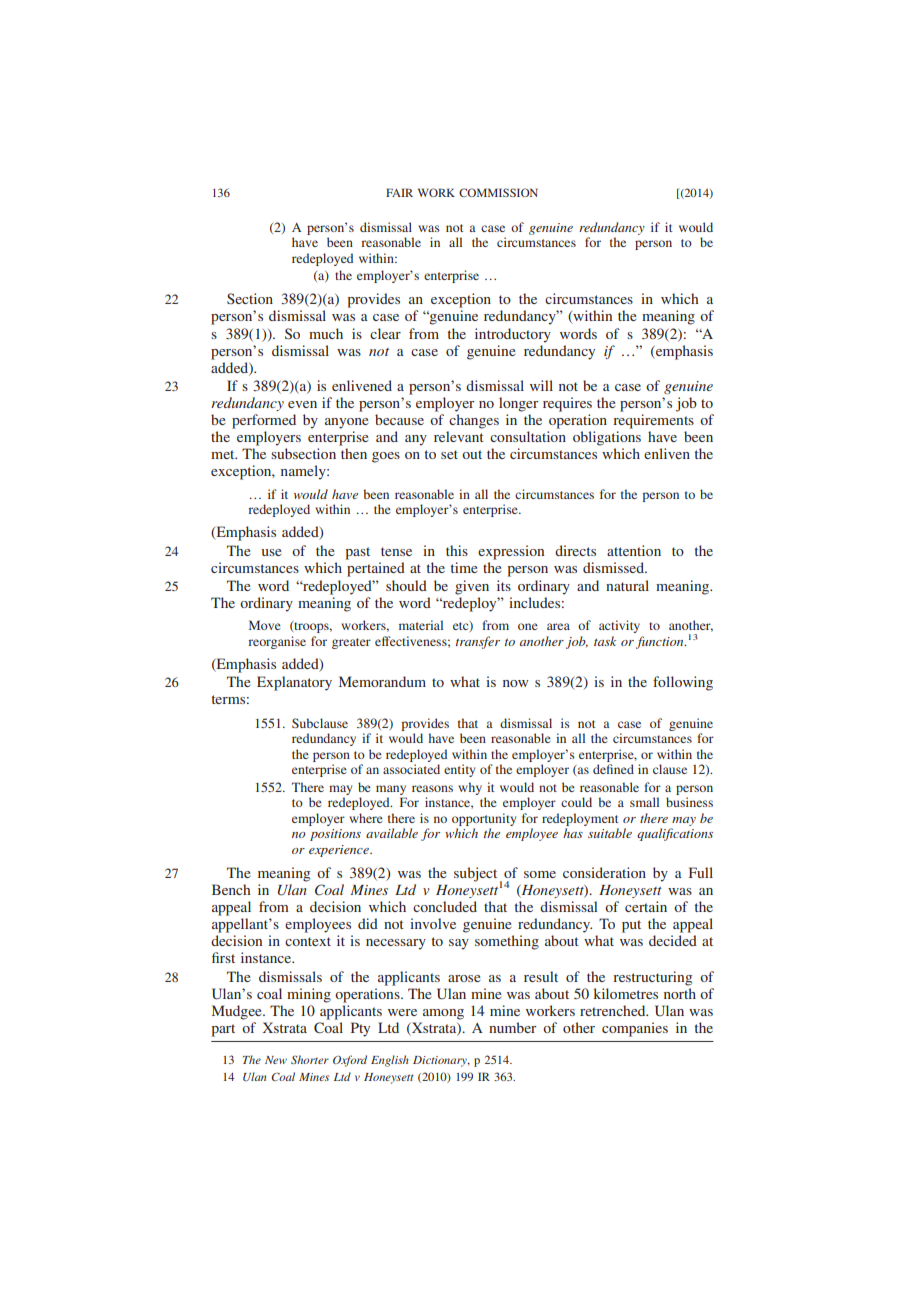 The image size is (924, 1308). I want to click on New, so click(276, 1060).
